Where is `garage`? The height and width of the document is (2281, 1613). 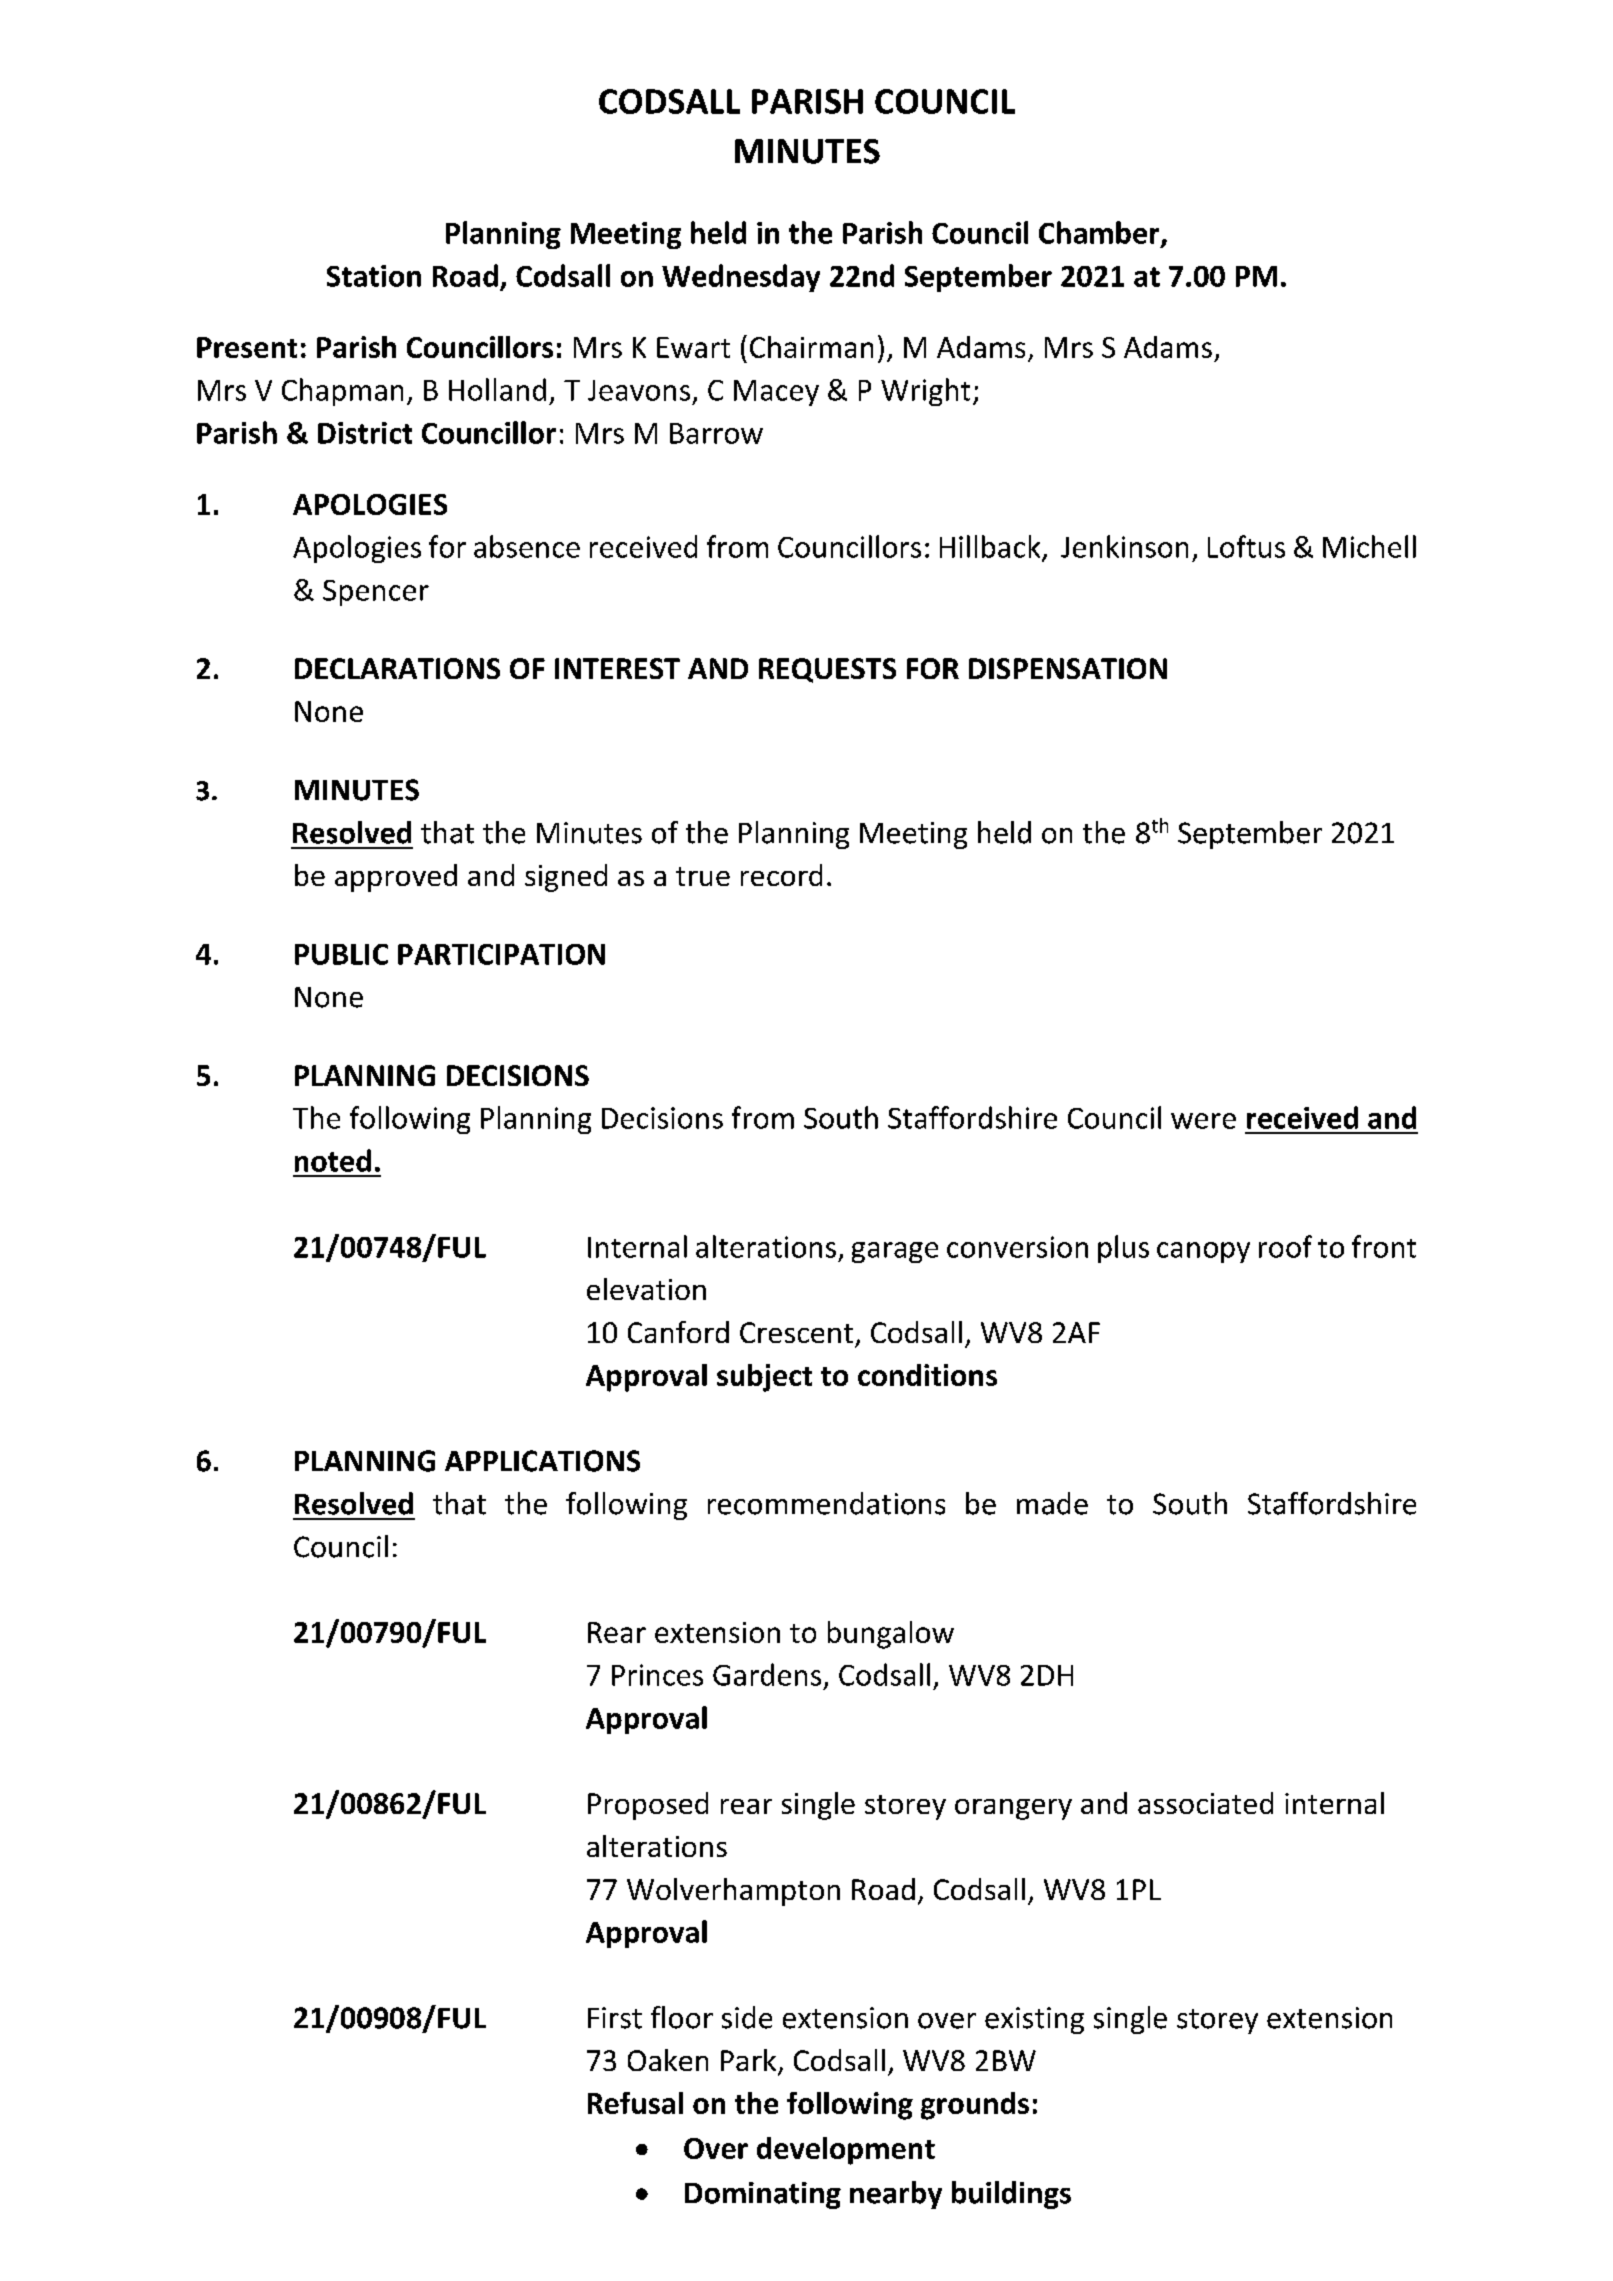 garage is located at coordinates (895, 1252).
